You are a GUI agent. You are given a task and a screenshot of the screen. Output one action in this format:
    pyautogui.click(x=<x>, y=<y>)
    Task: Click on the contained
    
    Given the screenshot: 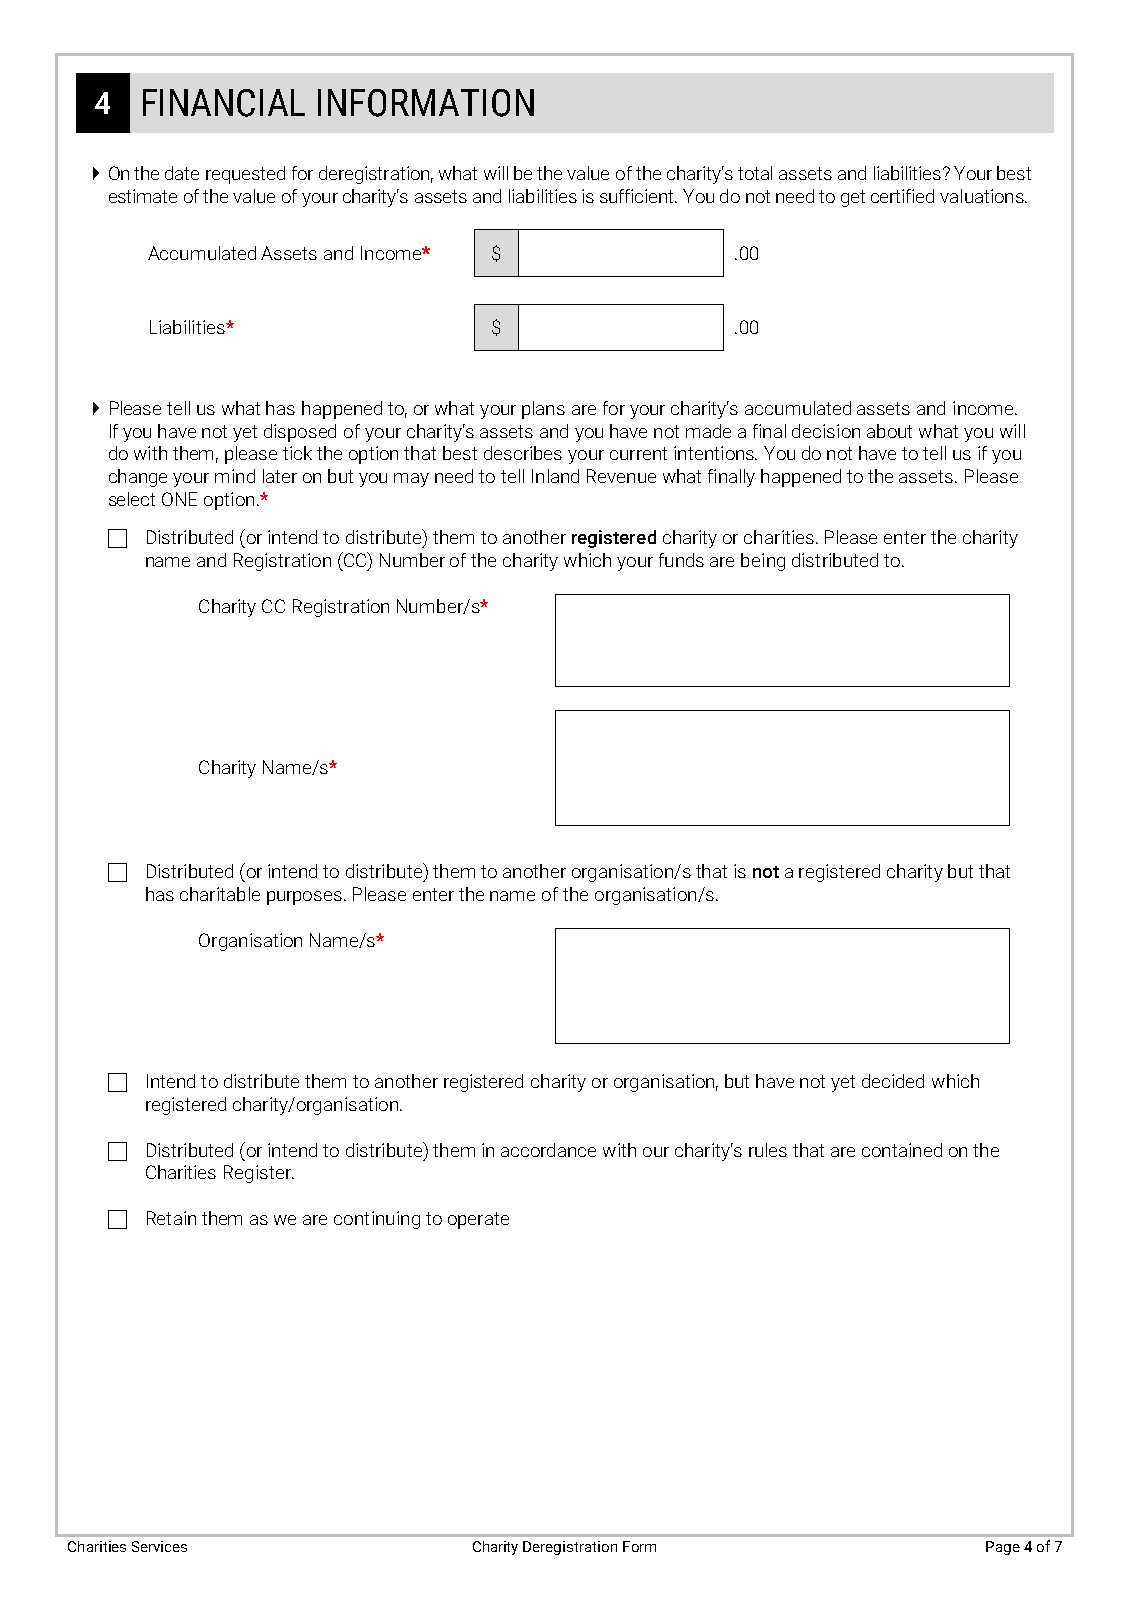 What is the action you would take?
    pyautogui.click(x=902, y=1150)
